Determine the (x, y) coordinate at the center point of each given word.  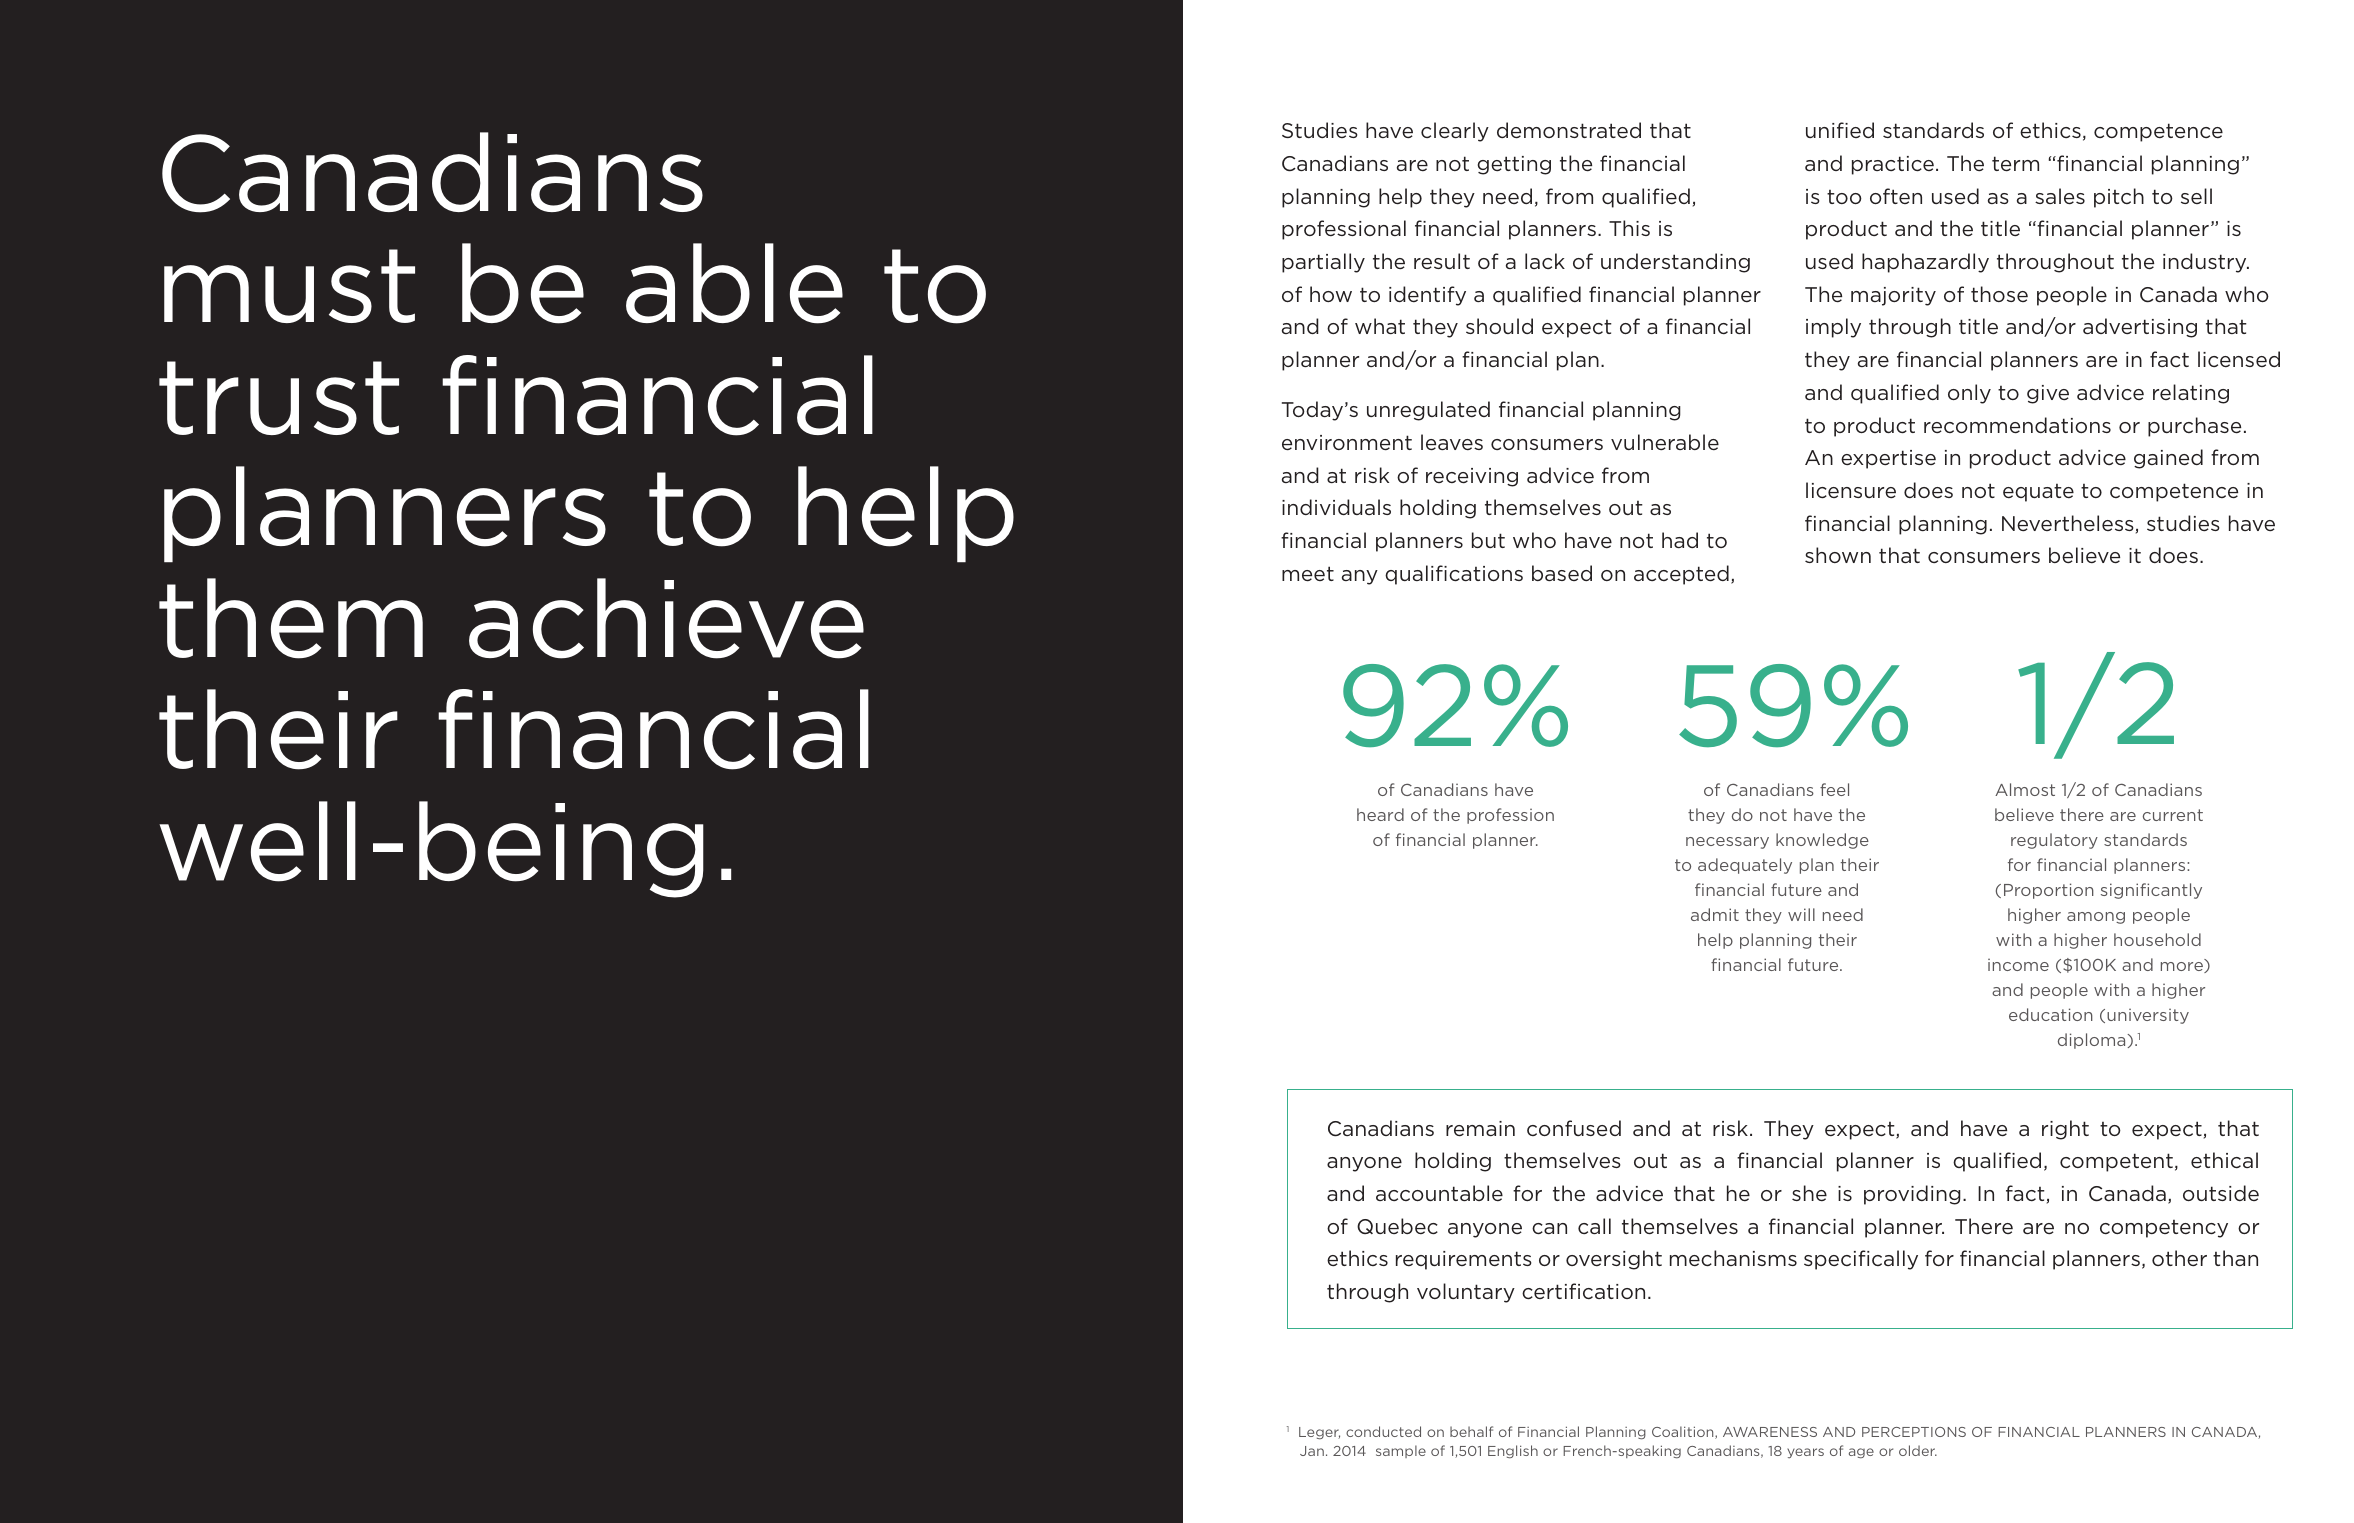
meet (1308, 573)
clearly (1455, 132)
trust (279, 398)
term (2015, 163)
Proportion (2049, 891)
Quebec (1397, 1226)
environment (1347, 442)
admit (1715, 914)
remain (1480, 1128)
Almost (2025, 789)
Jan (1312, 1451)
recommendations (2017, 425)
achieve (666, 618)
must (289, 286)
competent (2116, 1162)
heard (1380, 814)
